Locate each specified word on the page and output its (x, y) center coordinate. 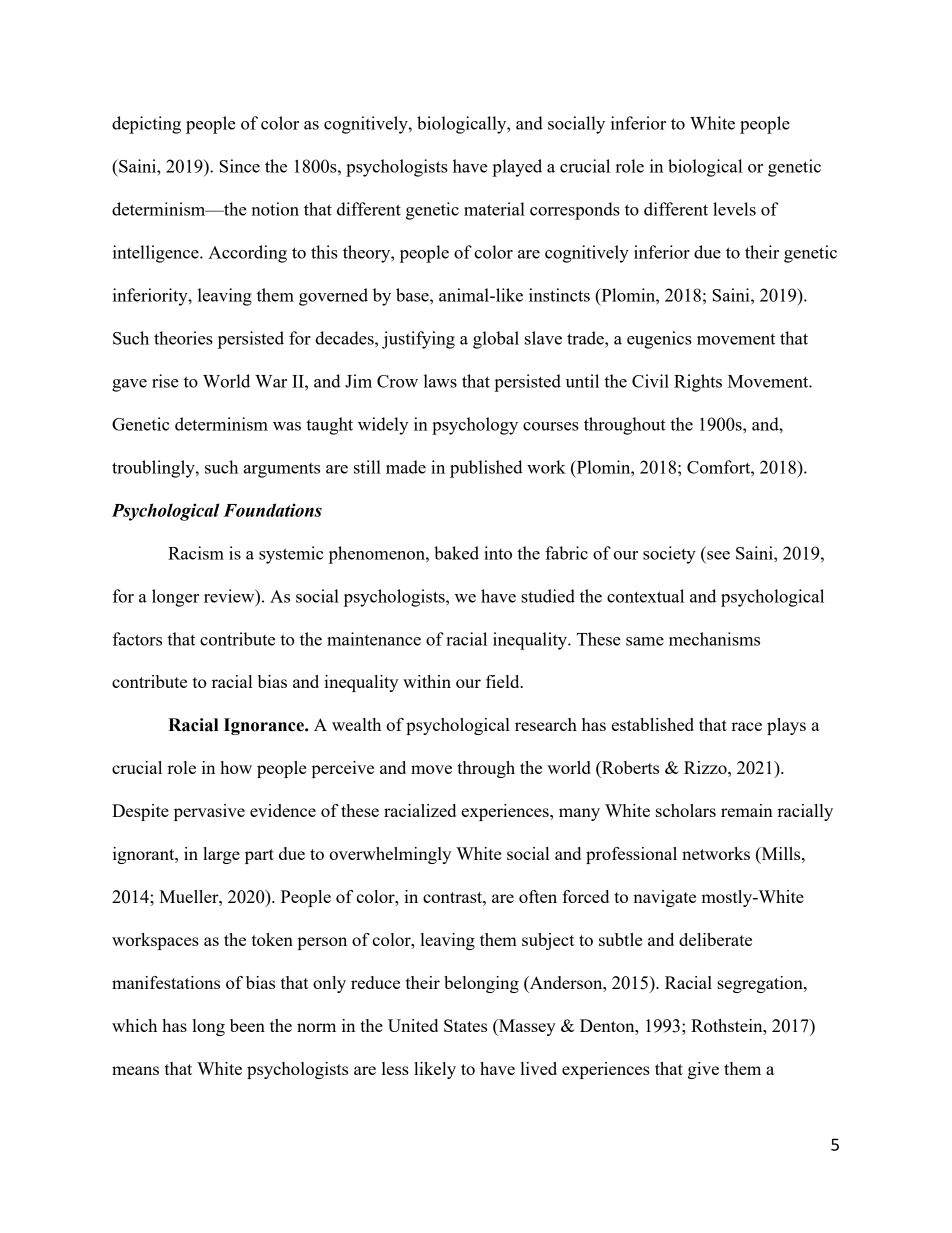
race (746, 726)
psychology (475, 426)
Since (240, 166)
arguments (282, 470)
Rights (698, 383)
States (465, 1025)
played (517, 168)
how (236, 767)
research (546, 724)
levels (734, 209)
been (247, 1025)
